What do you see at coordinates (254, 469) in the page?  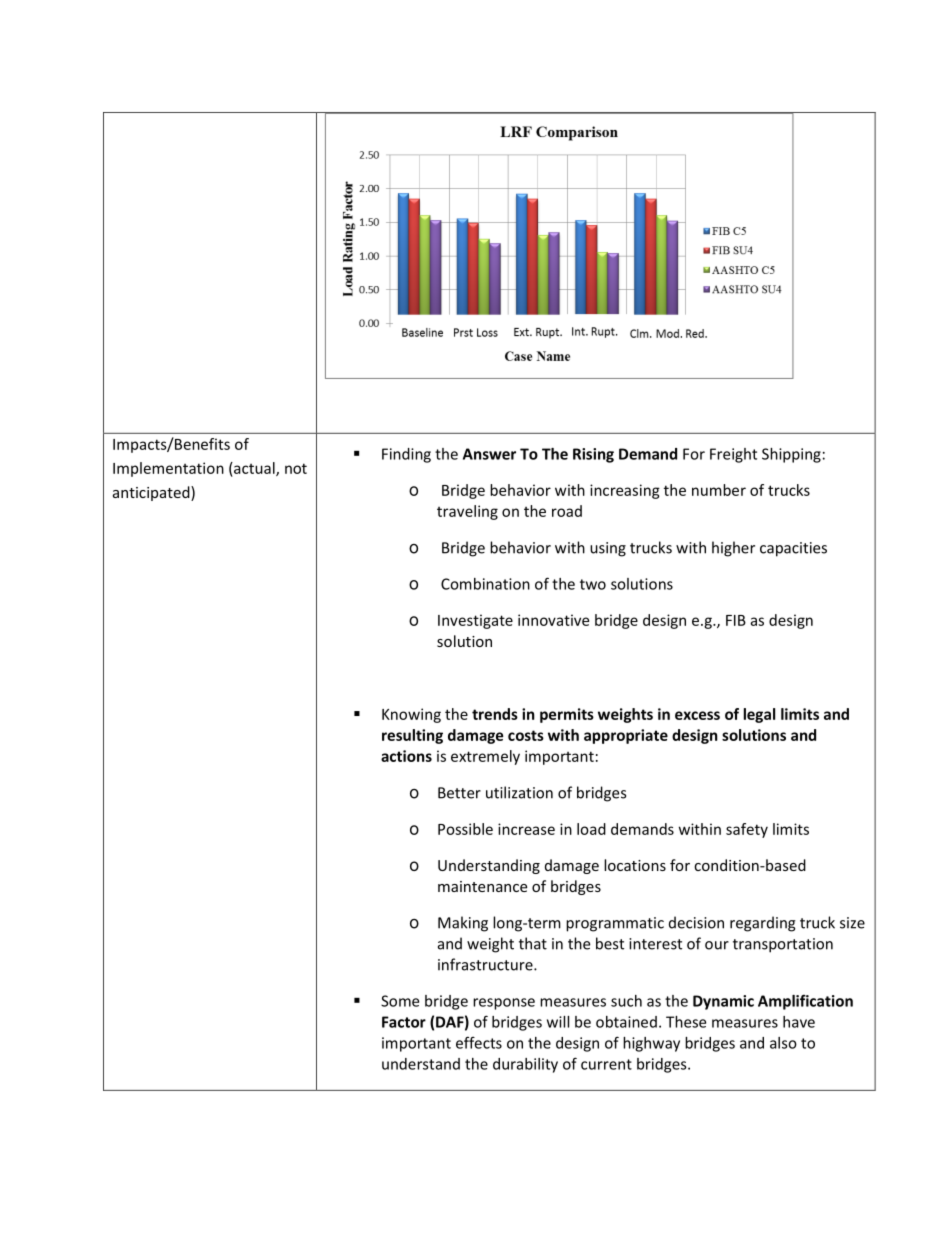 I see `actual` at bounding box center [254, 469].
